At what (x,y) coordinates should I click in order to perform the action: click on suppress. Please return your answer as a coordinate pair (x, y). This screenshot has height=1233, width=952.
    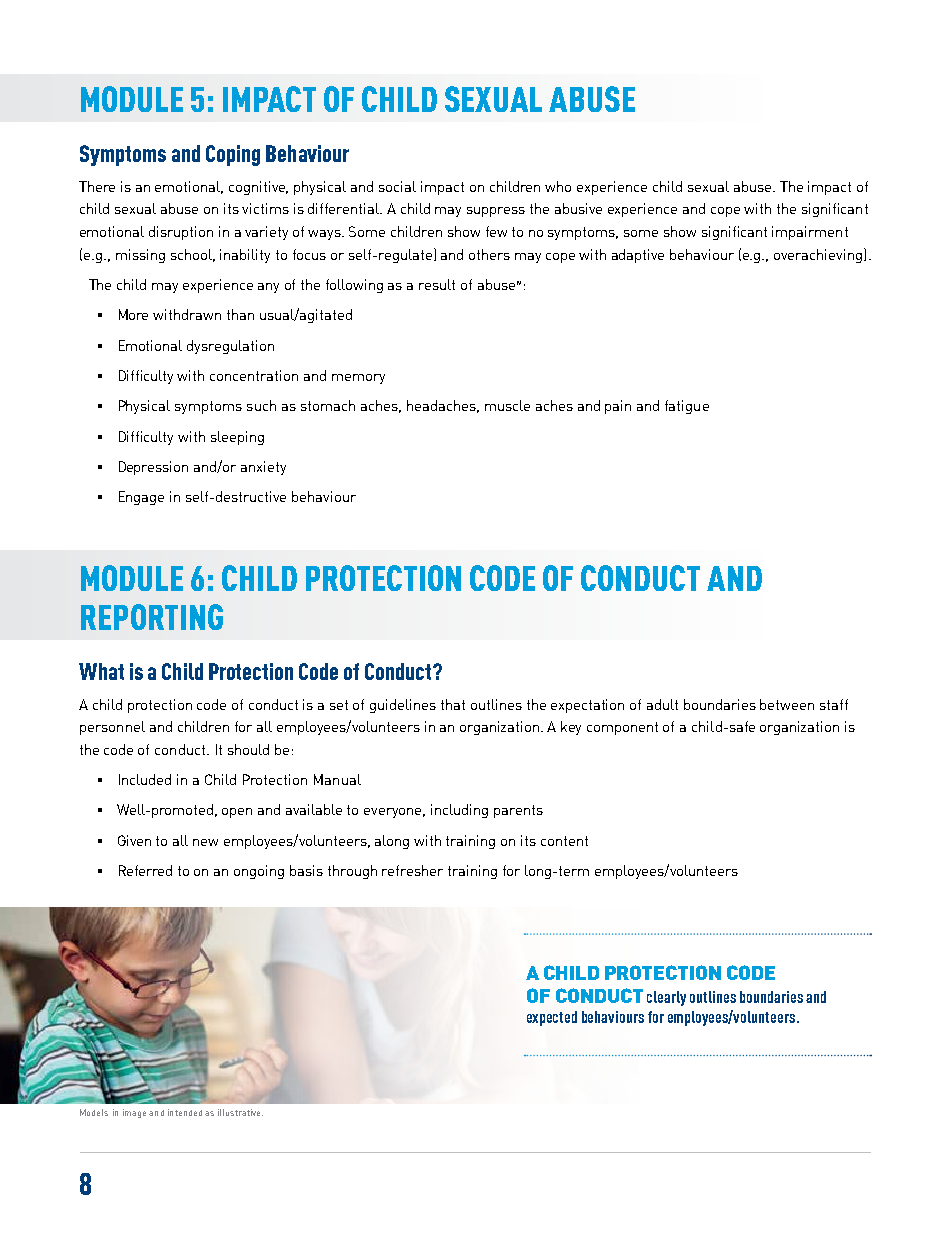
    Looking at the image, I should click on (496, 212).
